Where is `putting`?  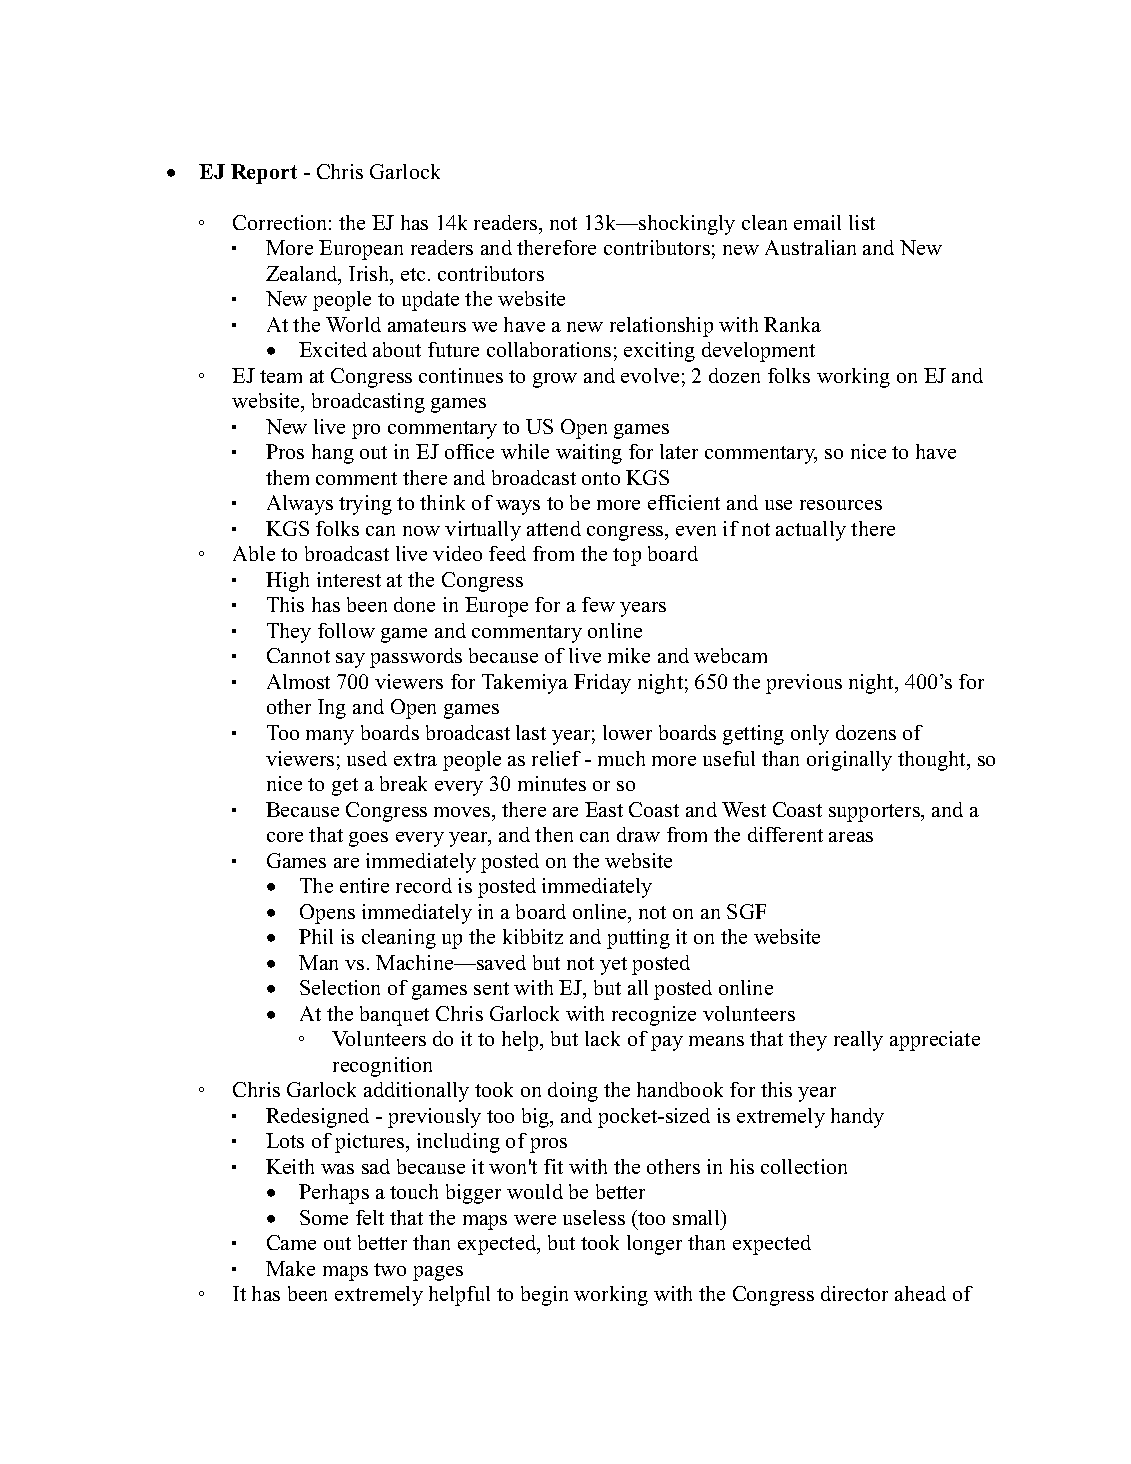 putting is located at coordinates (638, 939).
